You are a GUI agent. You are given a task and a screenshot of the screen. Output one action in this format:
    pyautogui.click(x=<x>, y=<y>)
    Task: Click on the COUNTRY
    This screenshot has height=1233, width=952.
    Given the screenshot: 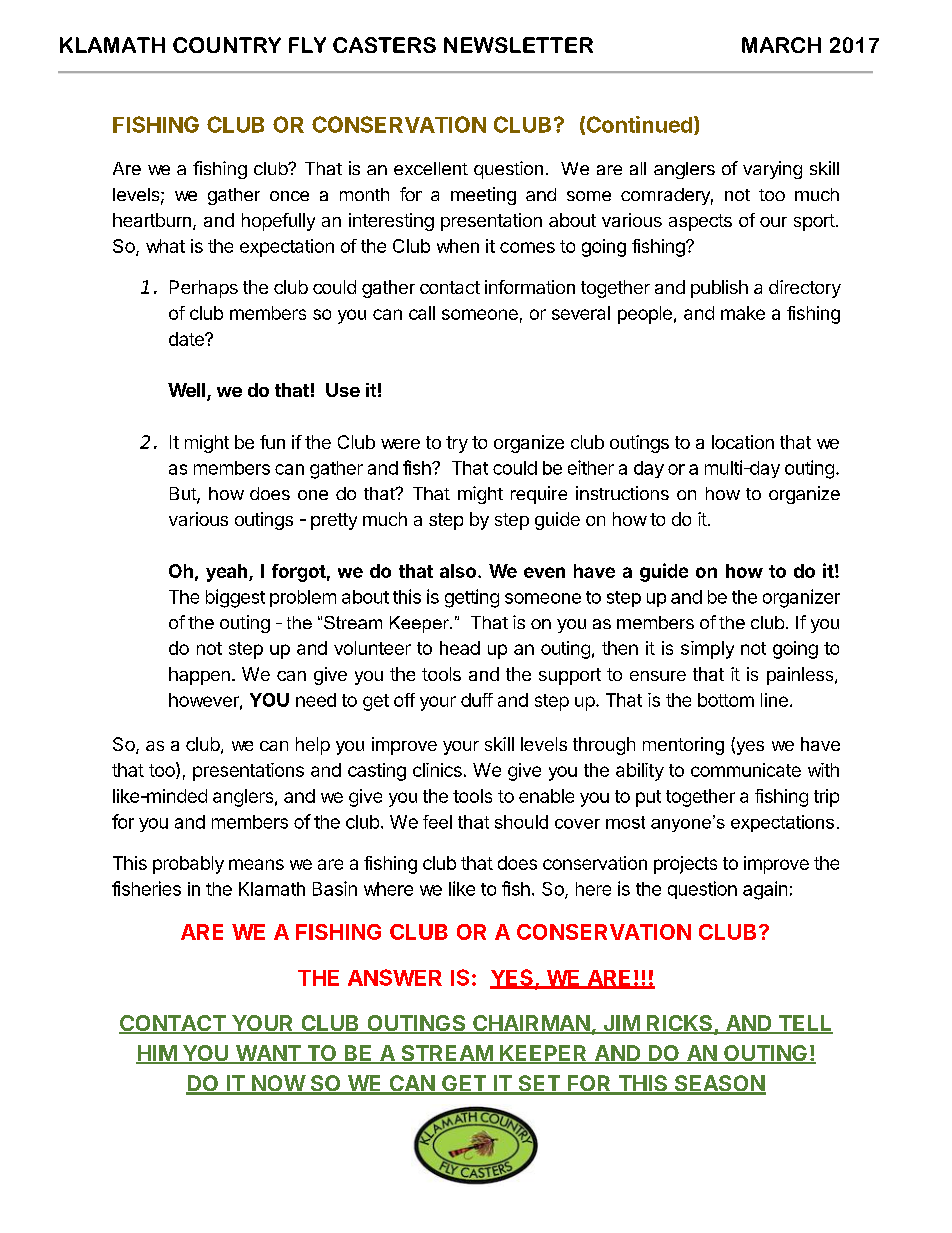 What is the action you would take?
    pyautogui.click(x=227, y=45)
